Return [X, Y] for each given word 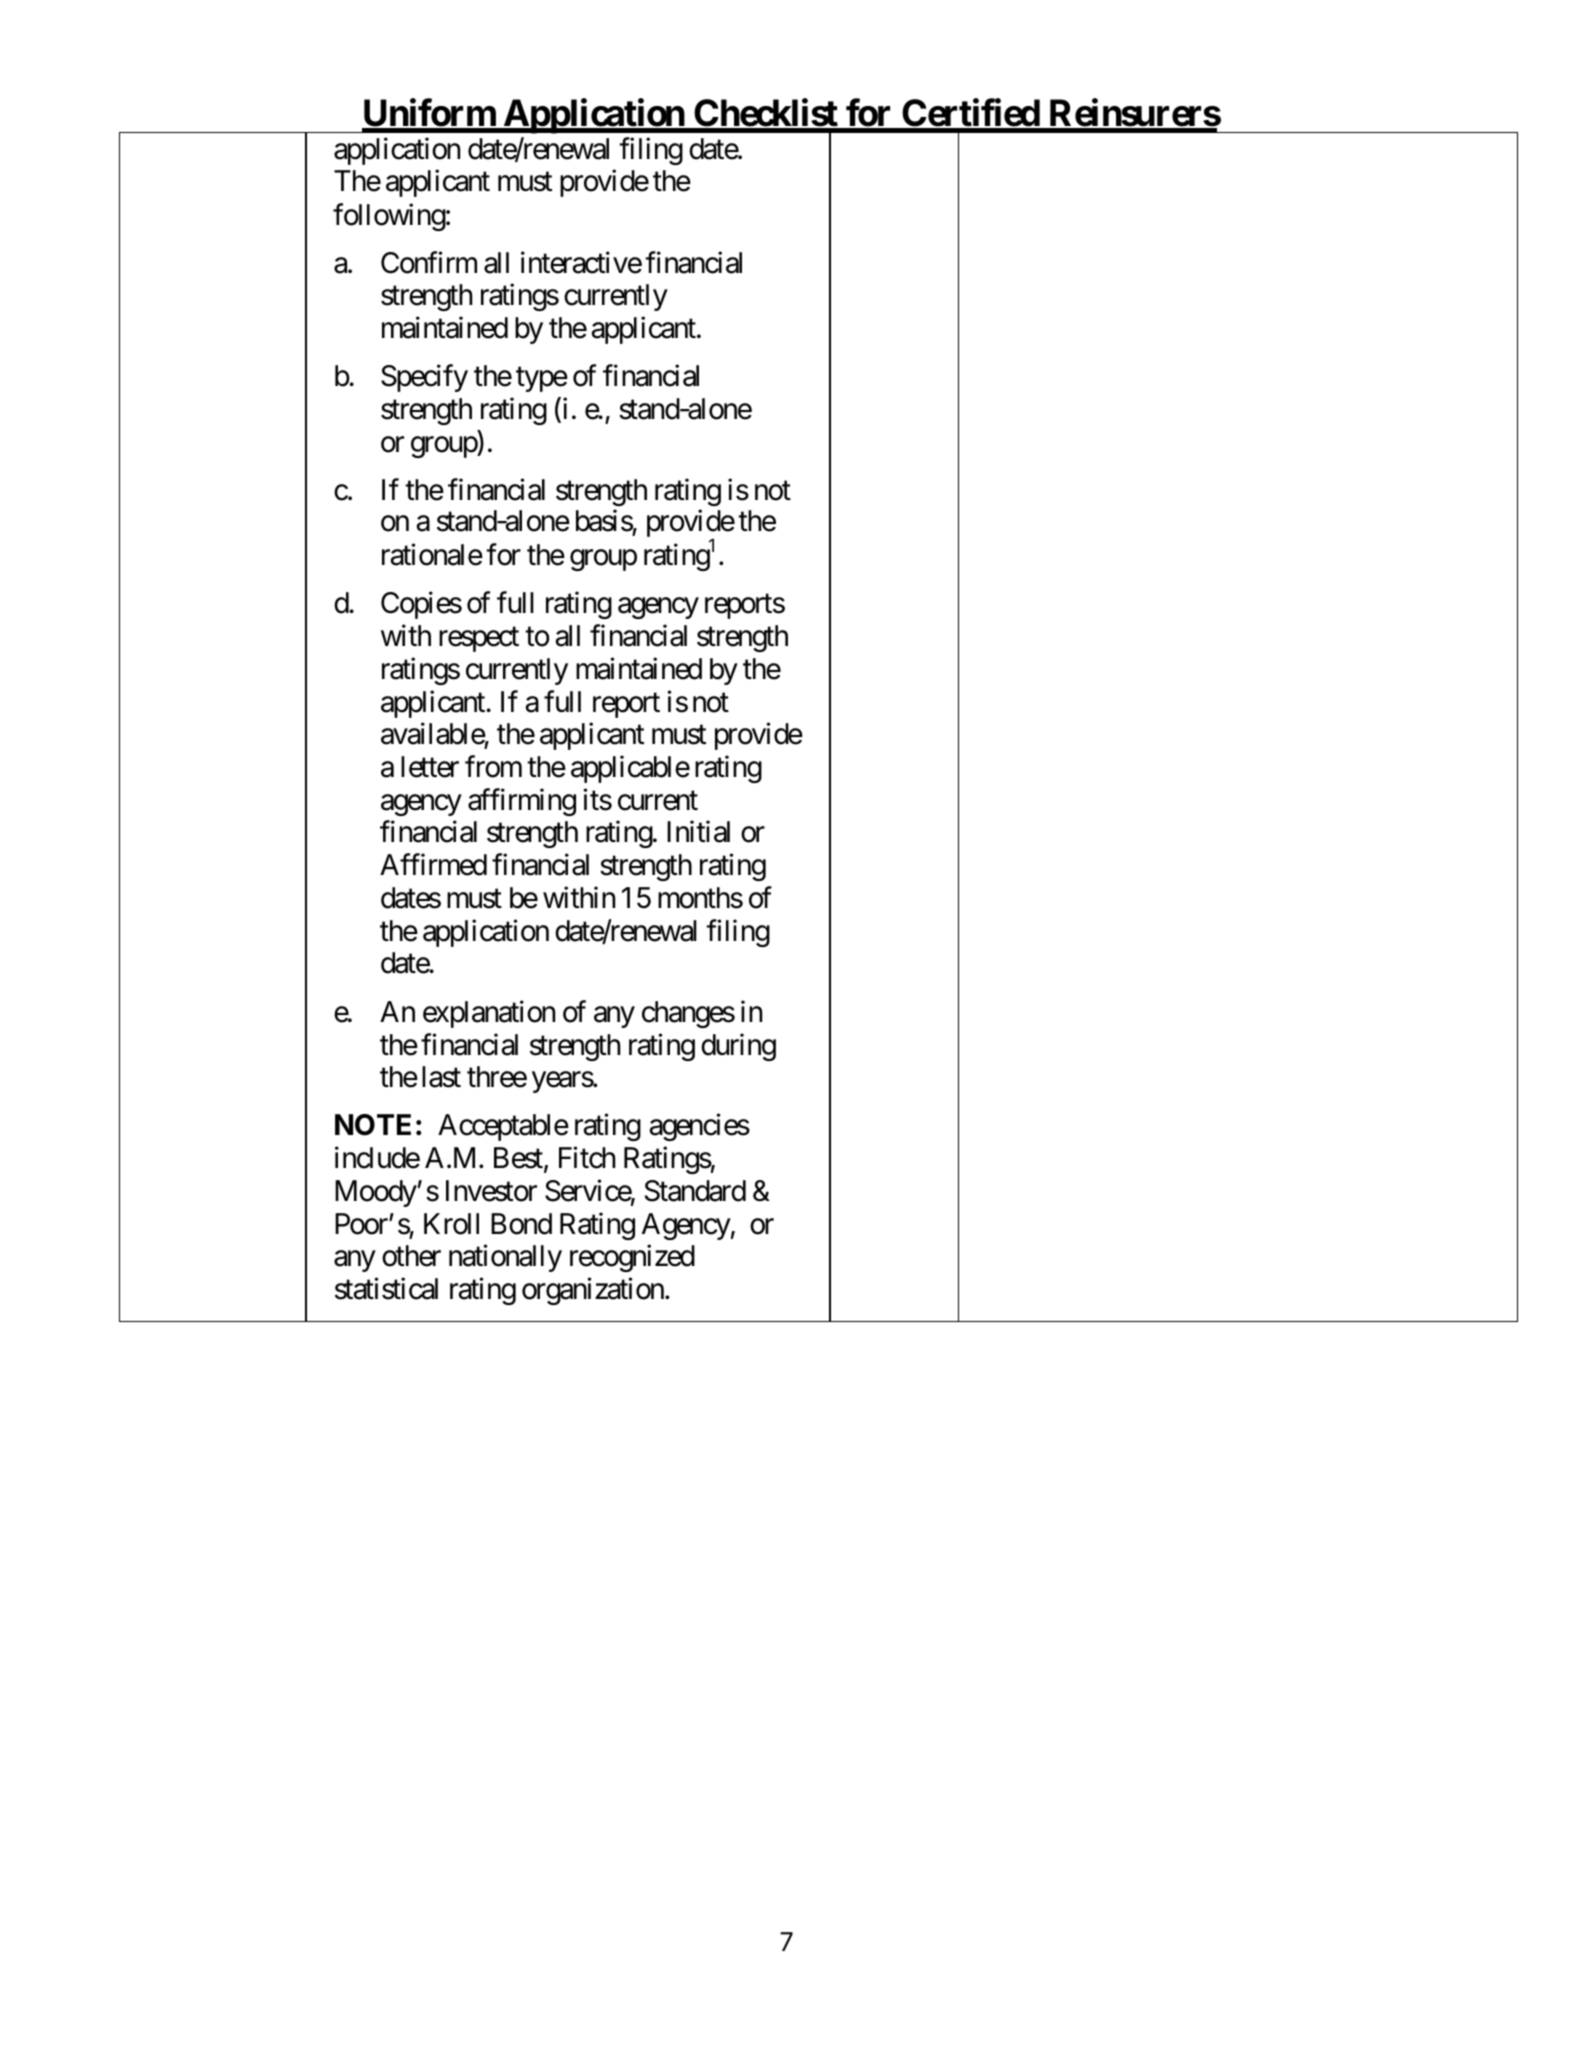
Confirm [429, 262]
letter [430, 767]
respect [479, 640]
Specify [424, 378]
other [411, 1256]
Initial [698, 832]
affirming [522, 802]
